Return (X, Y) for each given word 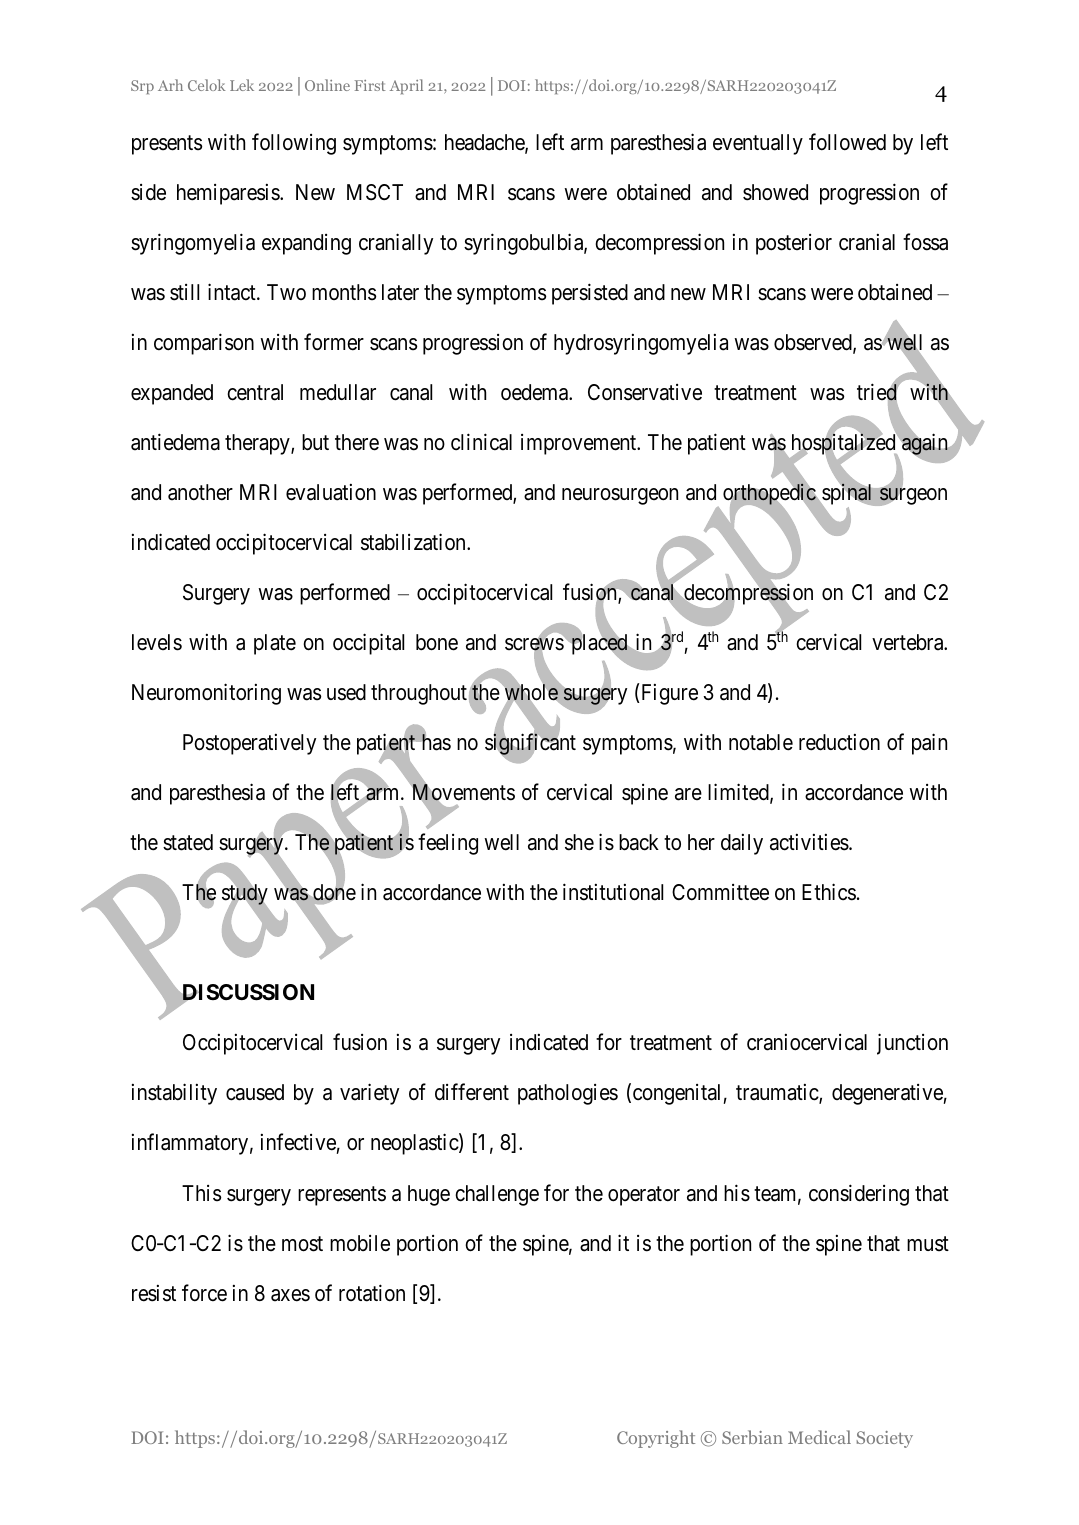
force (204, 1293)
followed (847, 142)
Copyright (656, 1439)
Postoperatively (249, 744)
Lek (242, 85)
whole (531, 692)
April (406, 86)
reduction (839, 742)
